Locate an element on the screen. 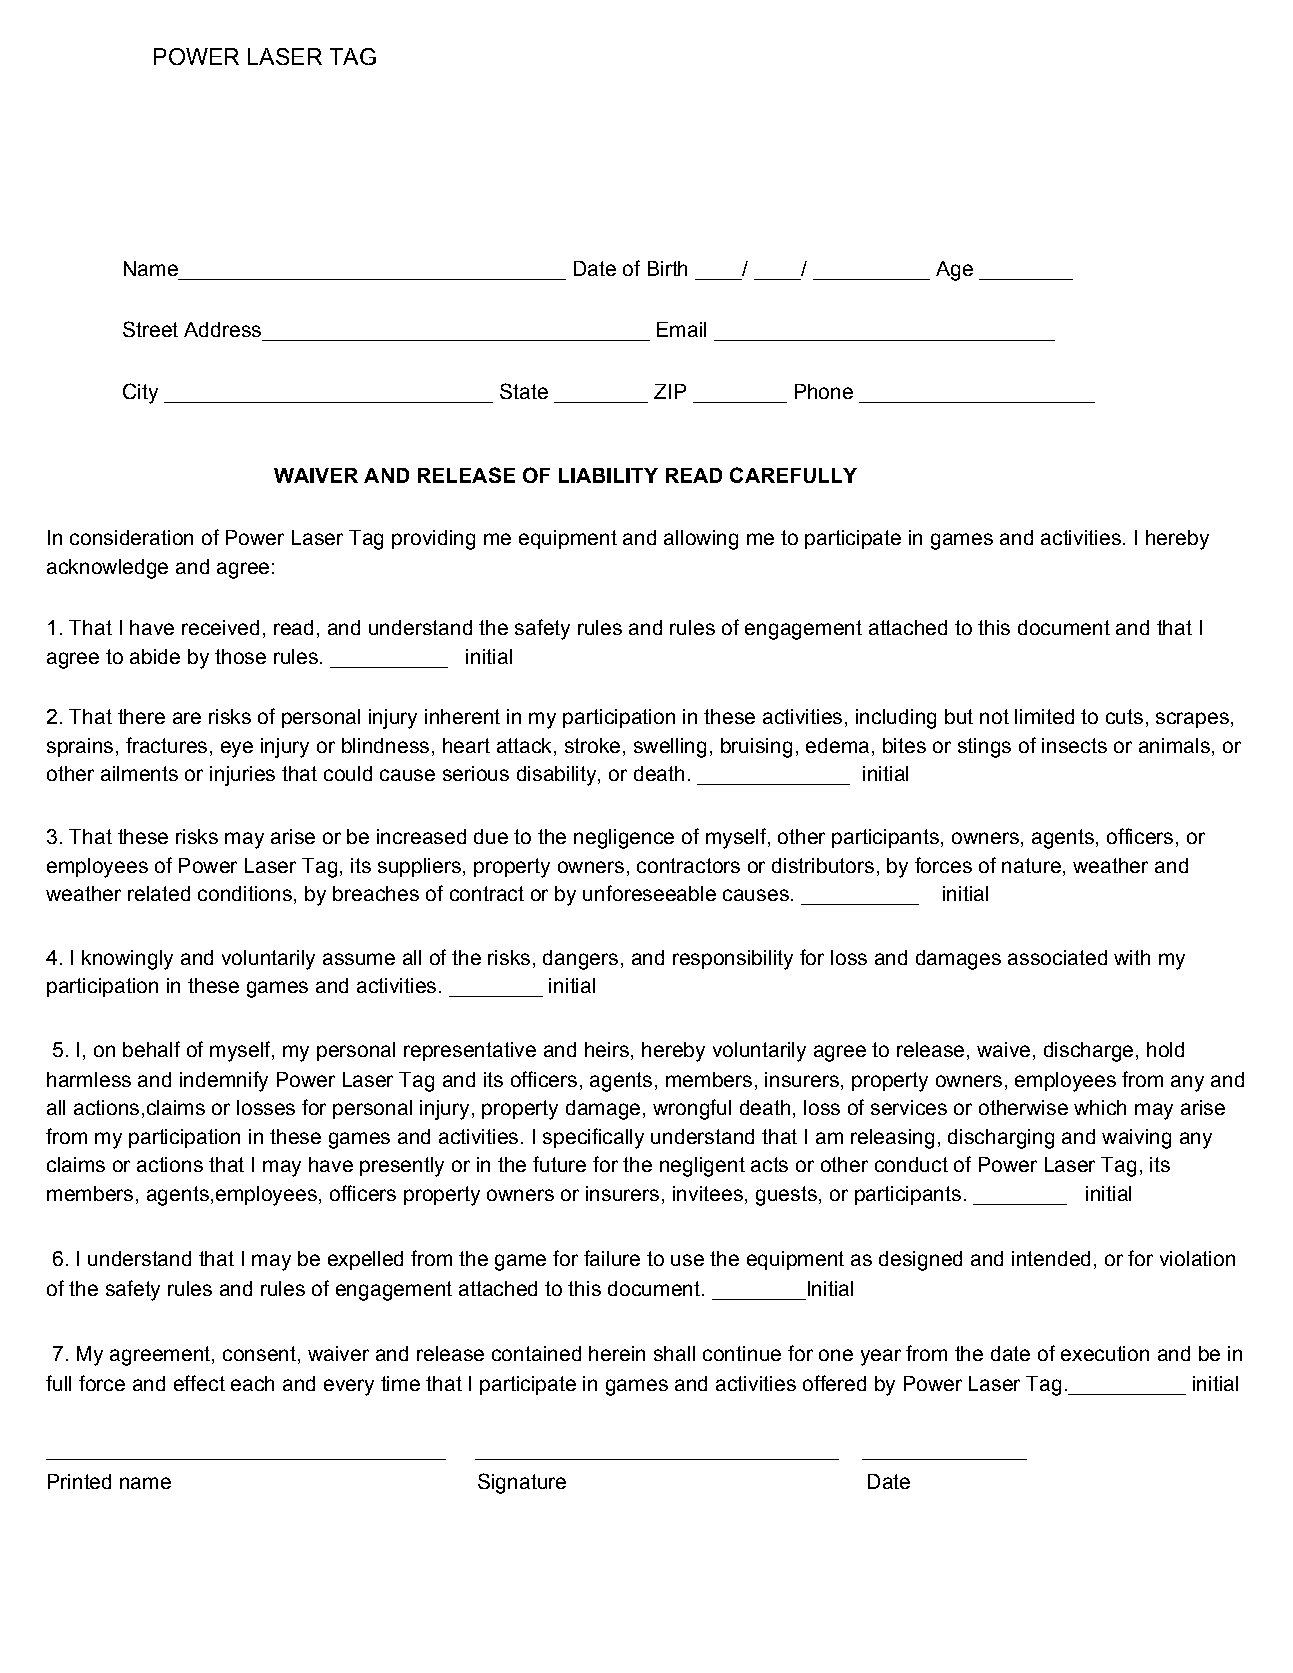  herein is located at coordinates (617, 1353).
